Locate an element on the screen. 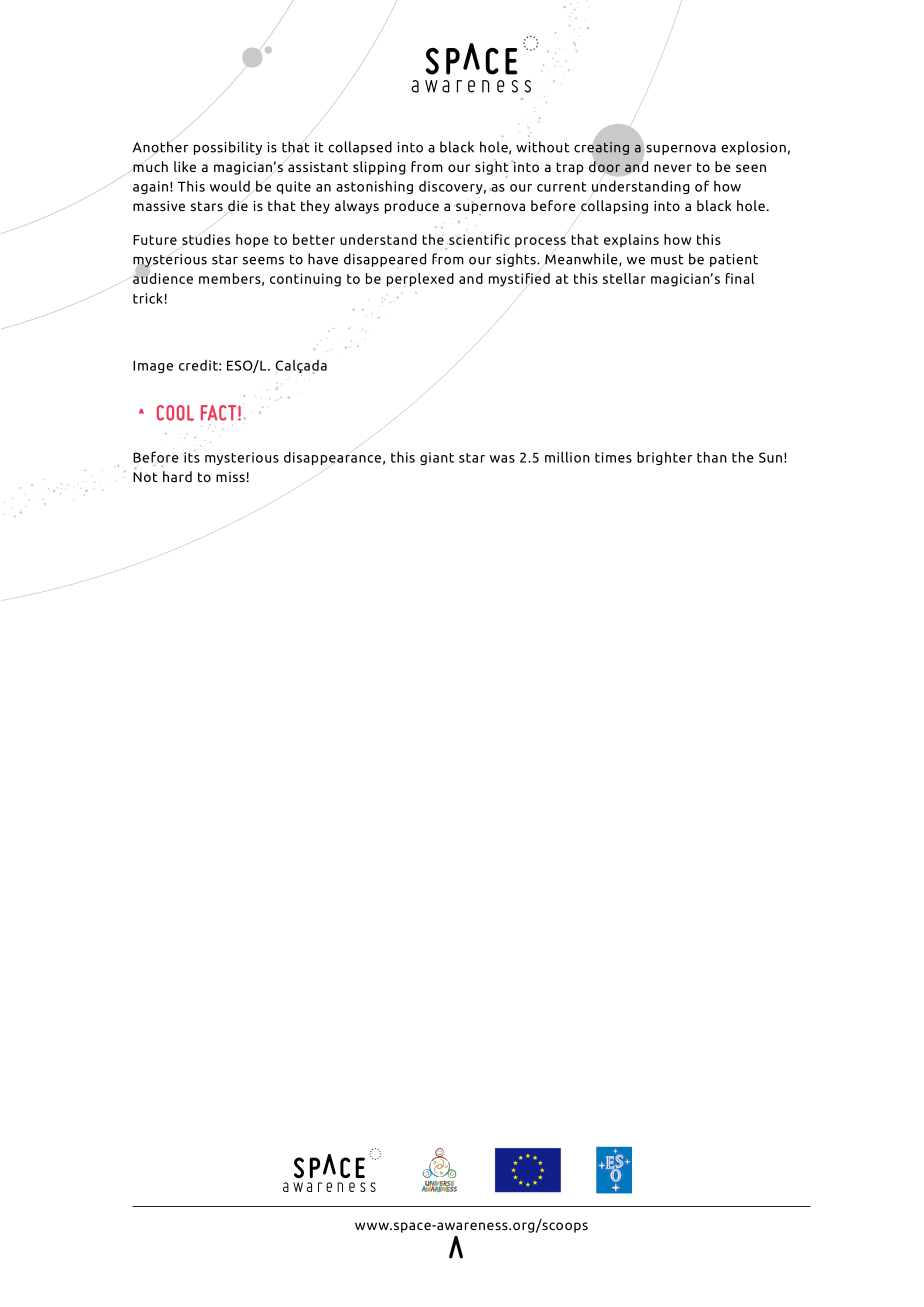 The image size is (924, 1307). was is located at coordinates (502, 459).
